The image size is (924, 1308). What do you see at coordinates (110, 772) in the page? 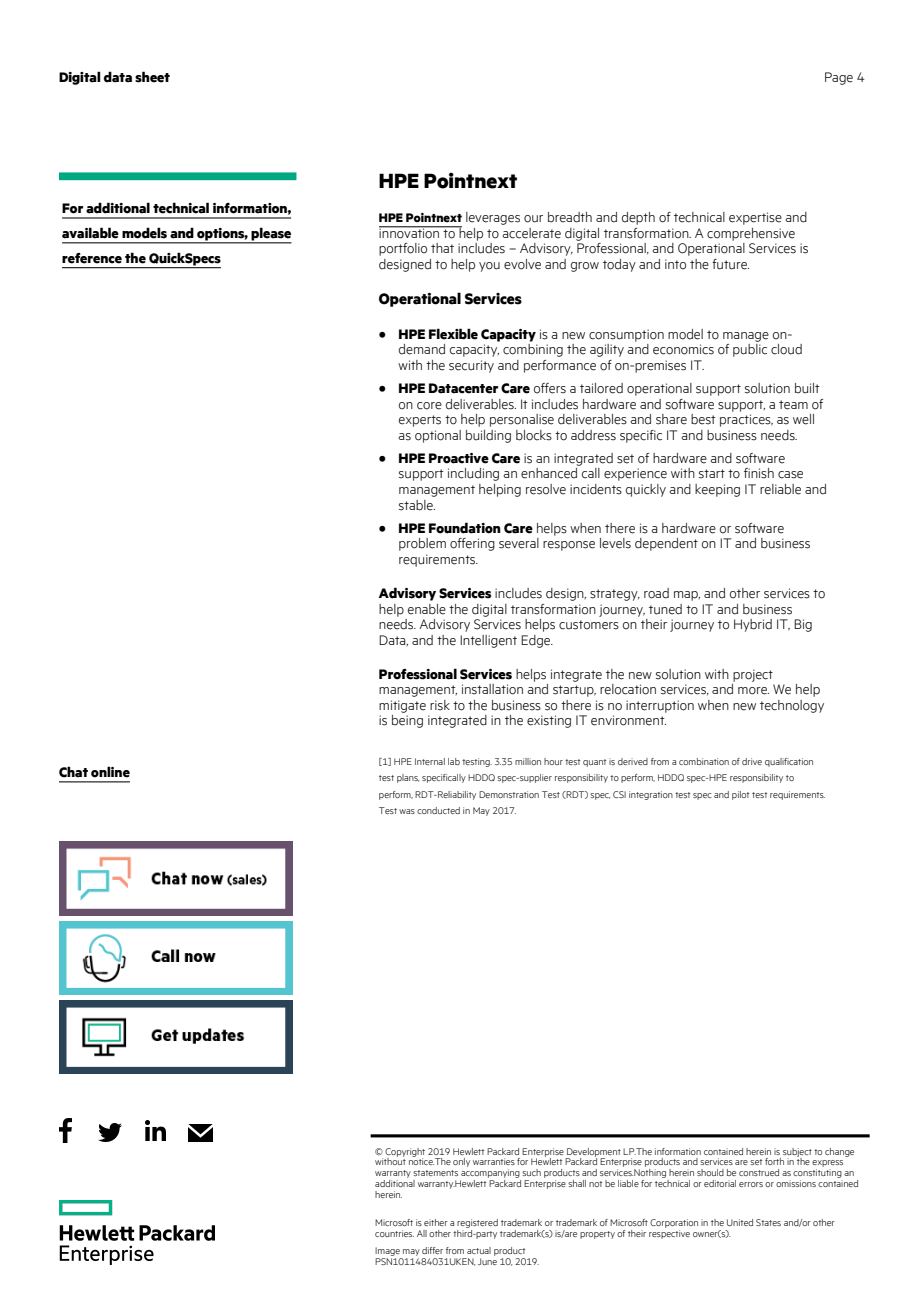
I see `online` at bounding box center [110, 772].
